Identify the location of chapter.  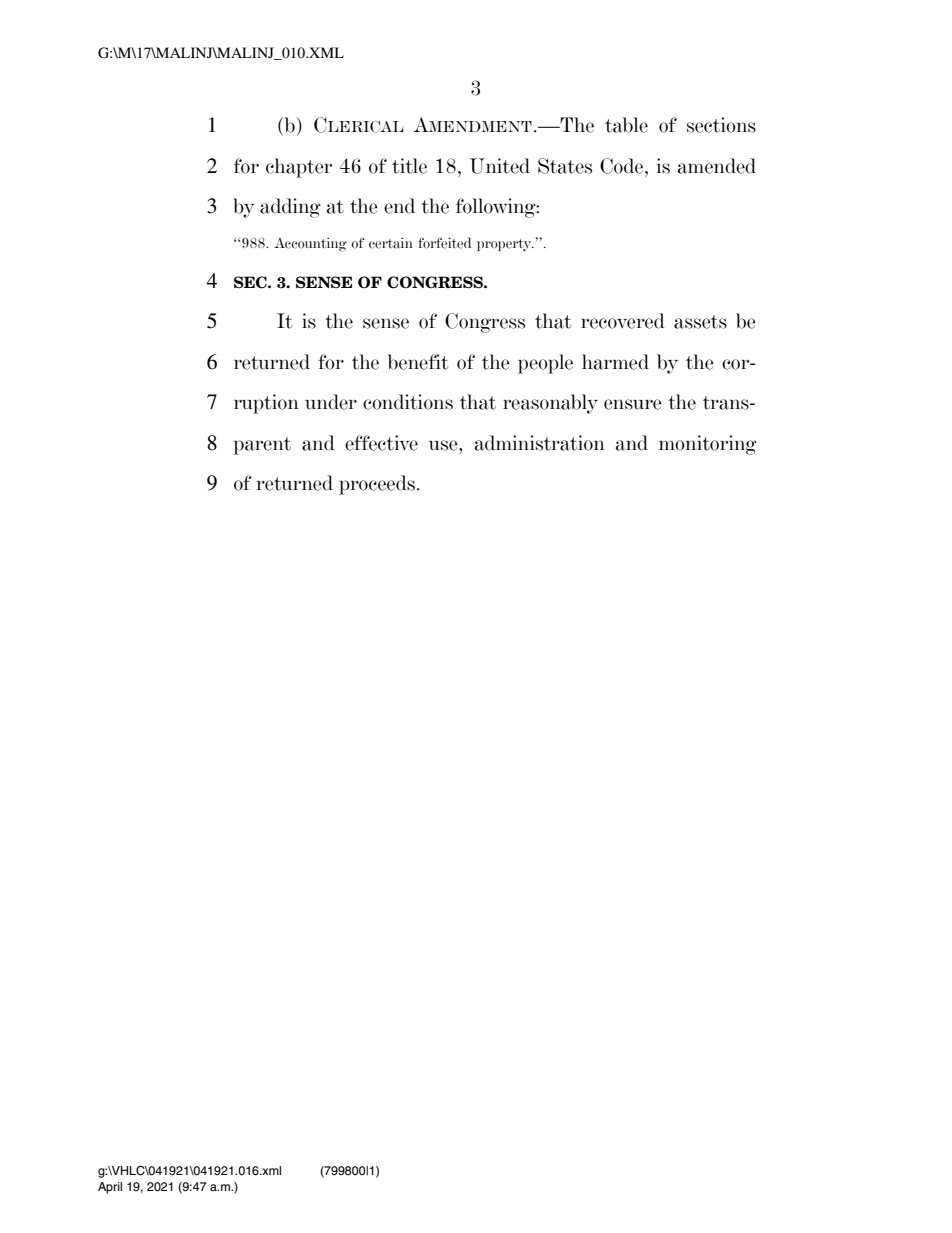
(299, 168).
